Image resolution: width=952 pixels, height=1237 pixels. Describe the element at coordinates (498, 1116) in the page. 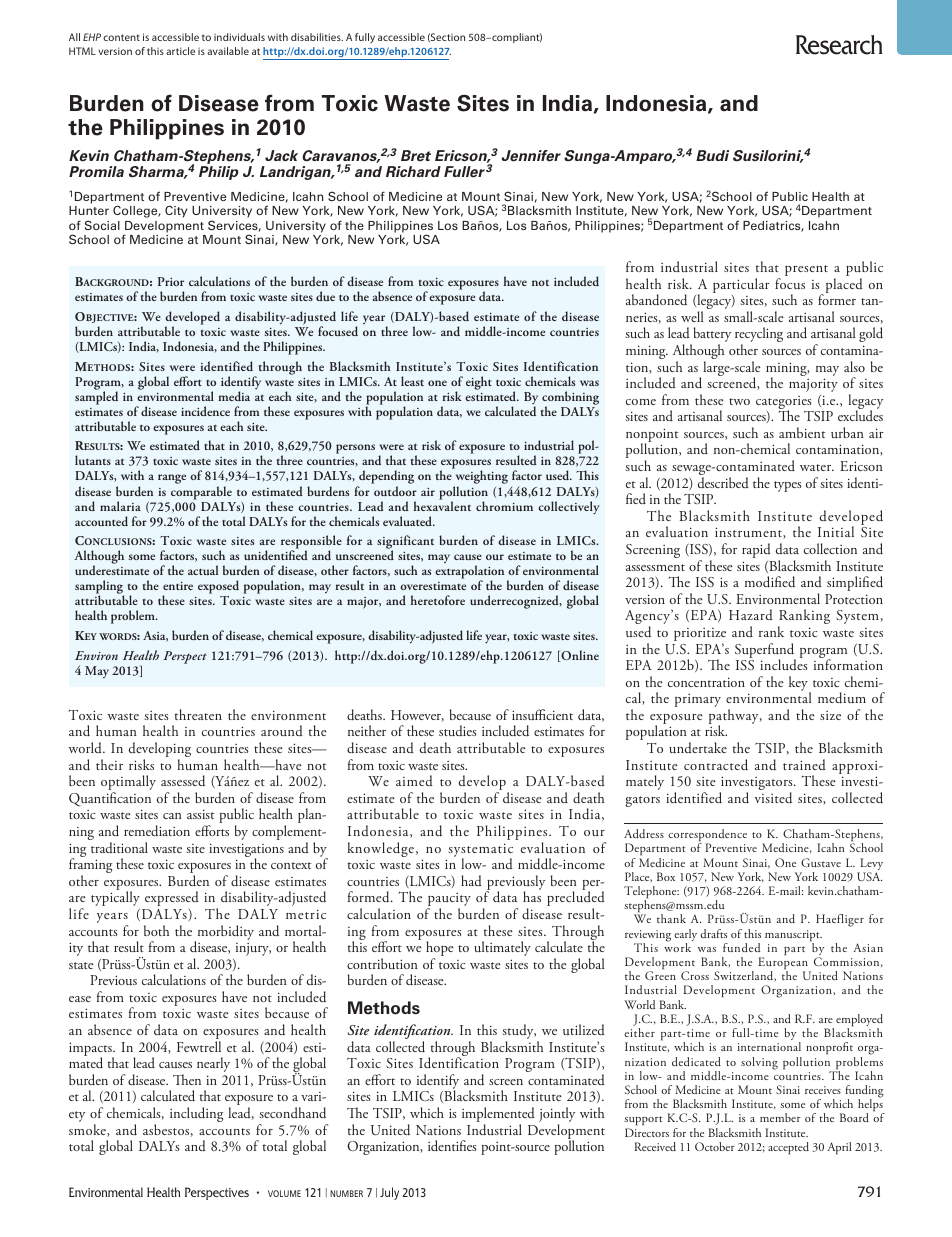

I see `implemented` at that location.
